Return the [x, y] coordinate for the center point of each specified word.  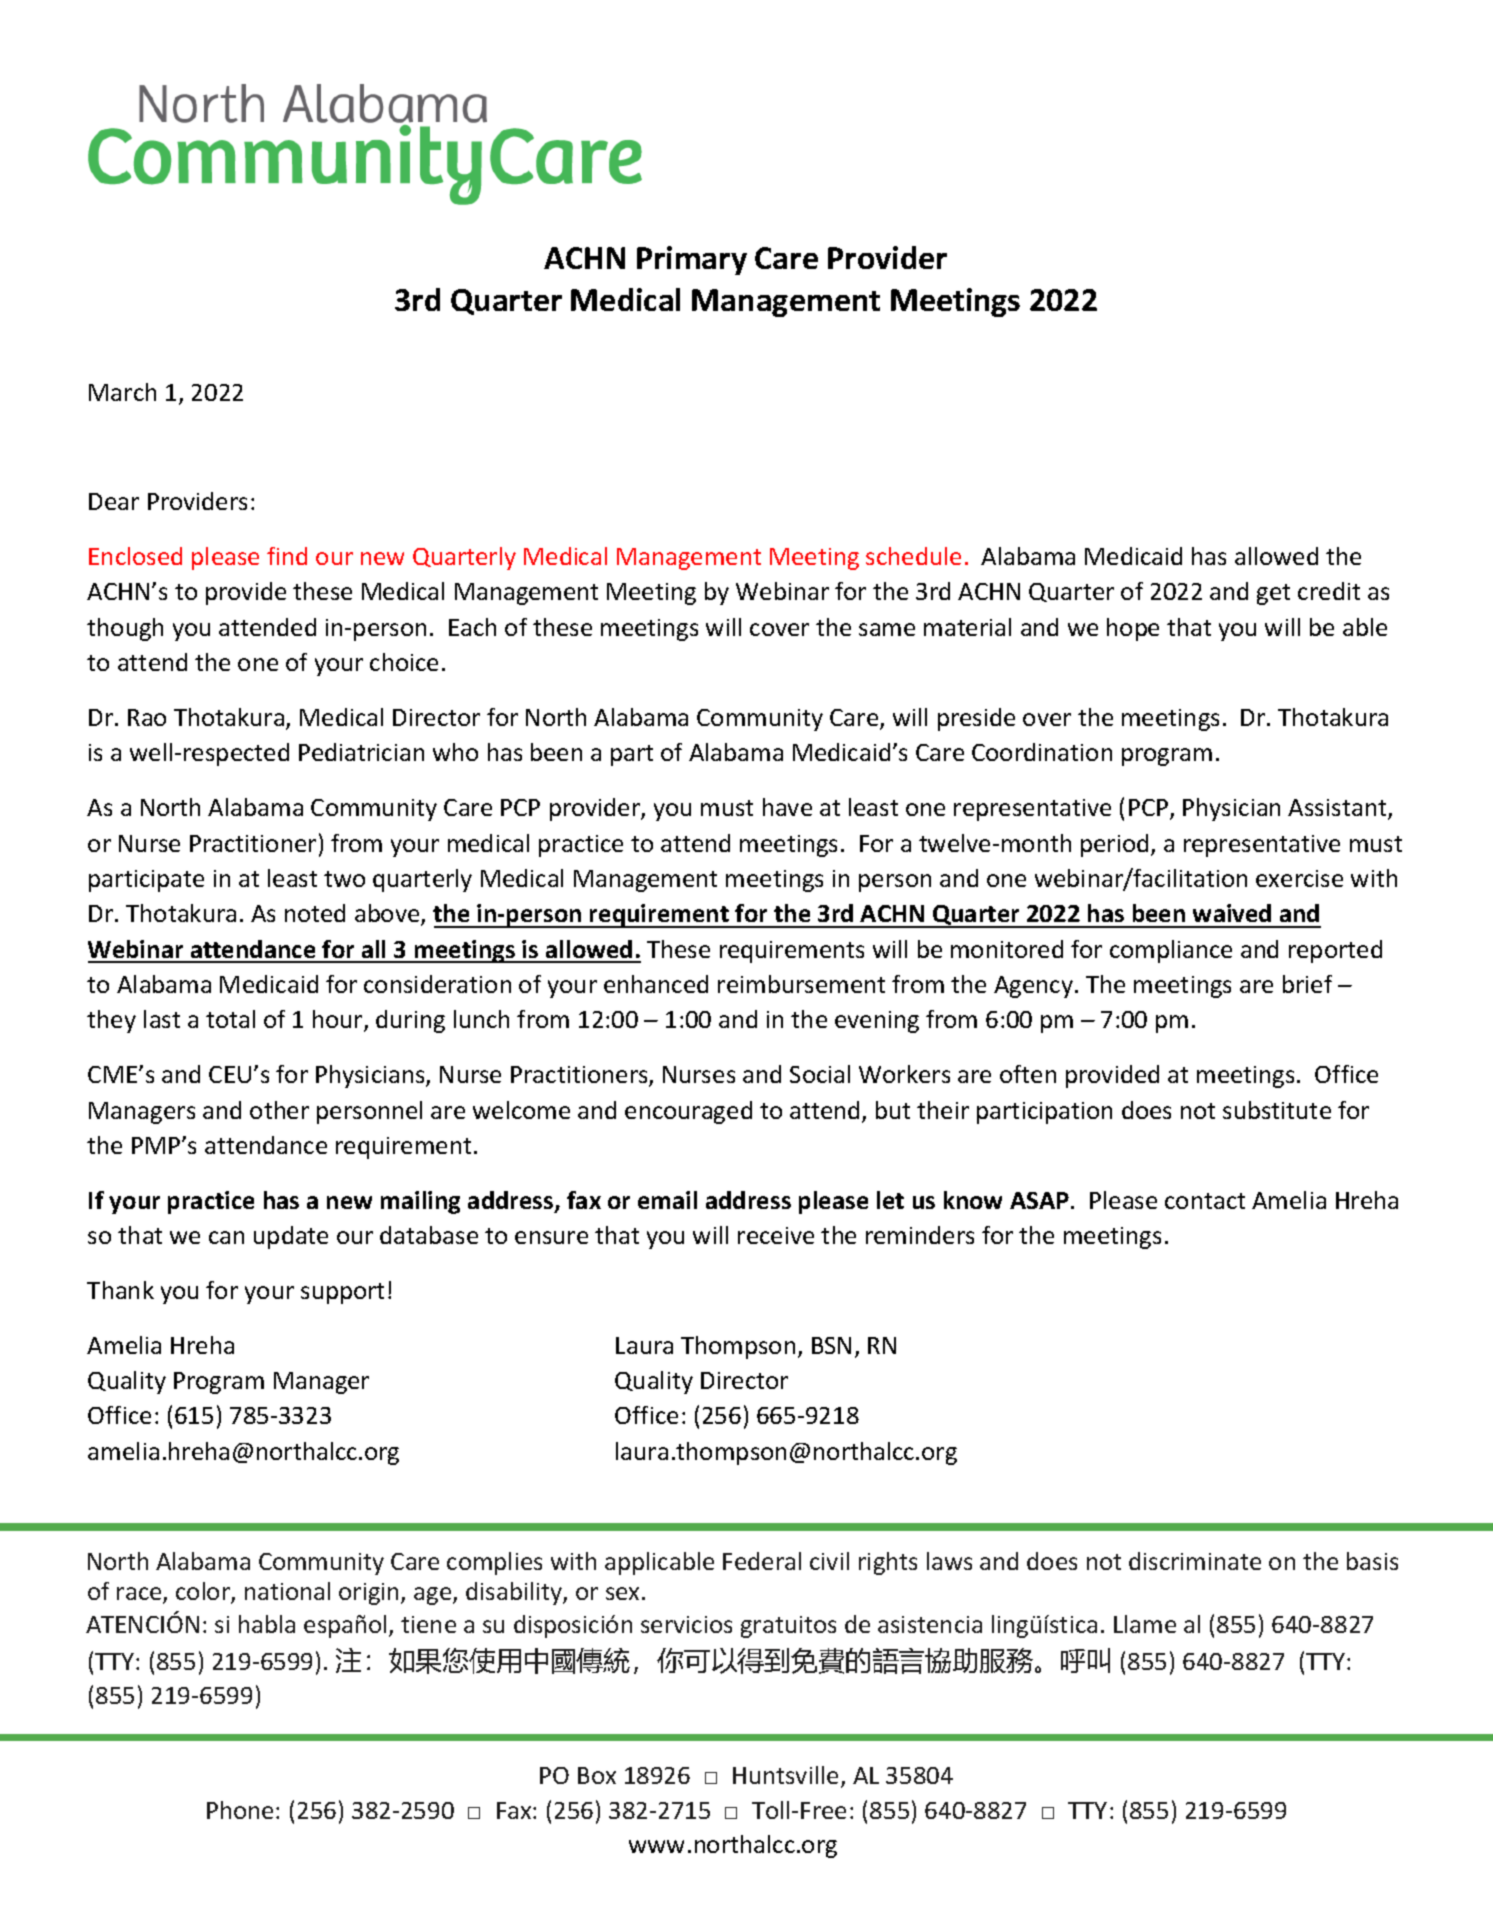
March [122, 392]
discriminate [1195, 1561]
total [230, 1019]
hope [1133, 629]
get [1273, 594]
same [887, 629]
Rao [147, 717]
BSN [831, 1345]
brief [1307, 984]
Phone [240, 1810]
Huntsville [785, 1775]
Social [820, 1074]
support [342, 1293]
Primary [692, 260]
